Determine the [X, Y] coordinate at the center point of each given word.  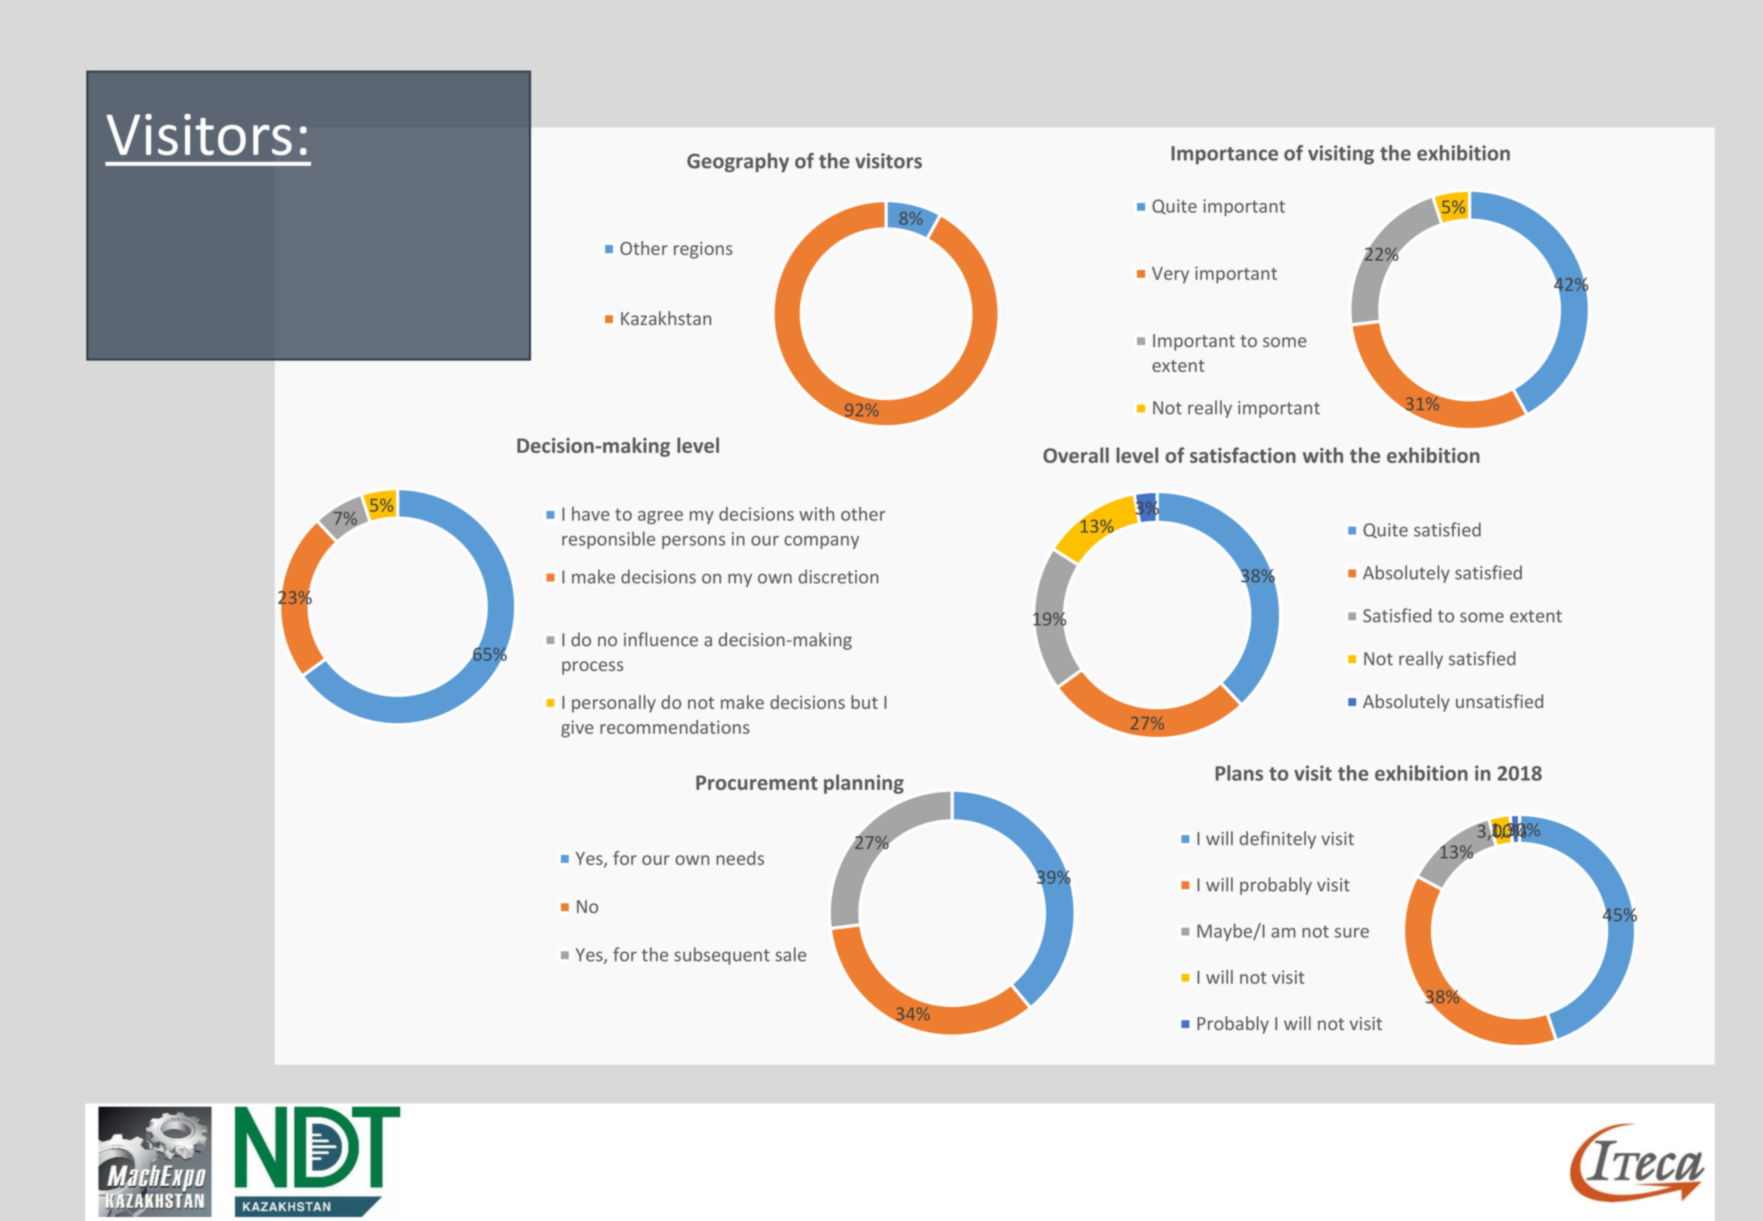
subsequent [722, 956]
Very [1170, 275]
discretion [838, 576]
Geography [738, 162]
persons [693, 542]
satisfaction [1243, 455]
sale [790, 954]
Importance [1224, 155]
